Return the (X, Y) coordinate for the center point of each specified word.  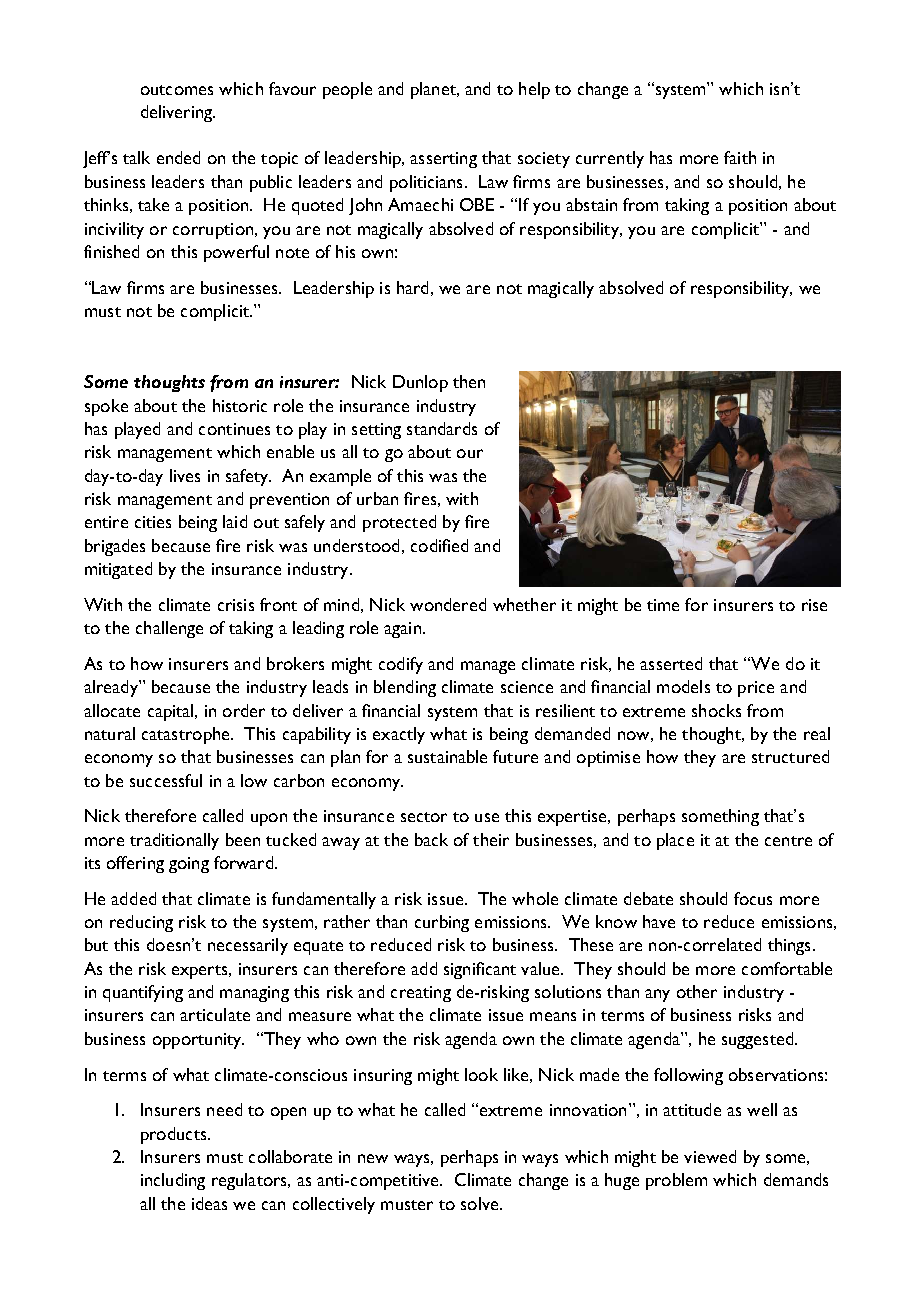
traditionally (174, 841)
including (173, 1181)
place (675, 841)
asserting (443, 160)
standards (442, 428)
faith (740, 157)
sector (424, 817)
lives (185, 475)
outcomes (177, 90)
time (663, 605)
